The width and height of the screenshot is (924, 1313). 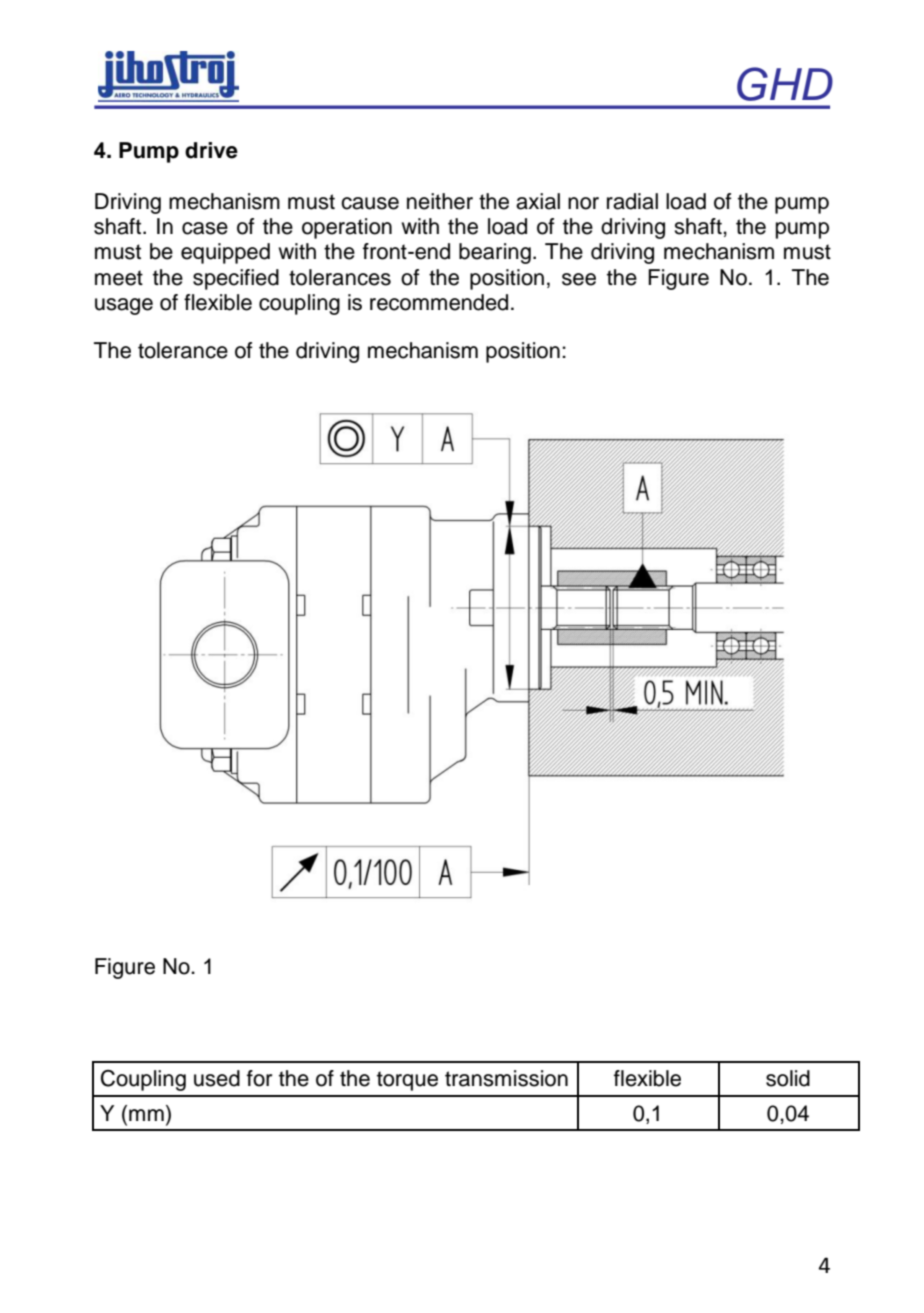 What do you see at coordinates (632, 201) in the screenshot?
I see `radial` at bounding box center [632, 201].
